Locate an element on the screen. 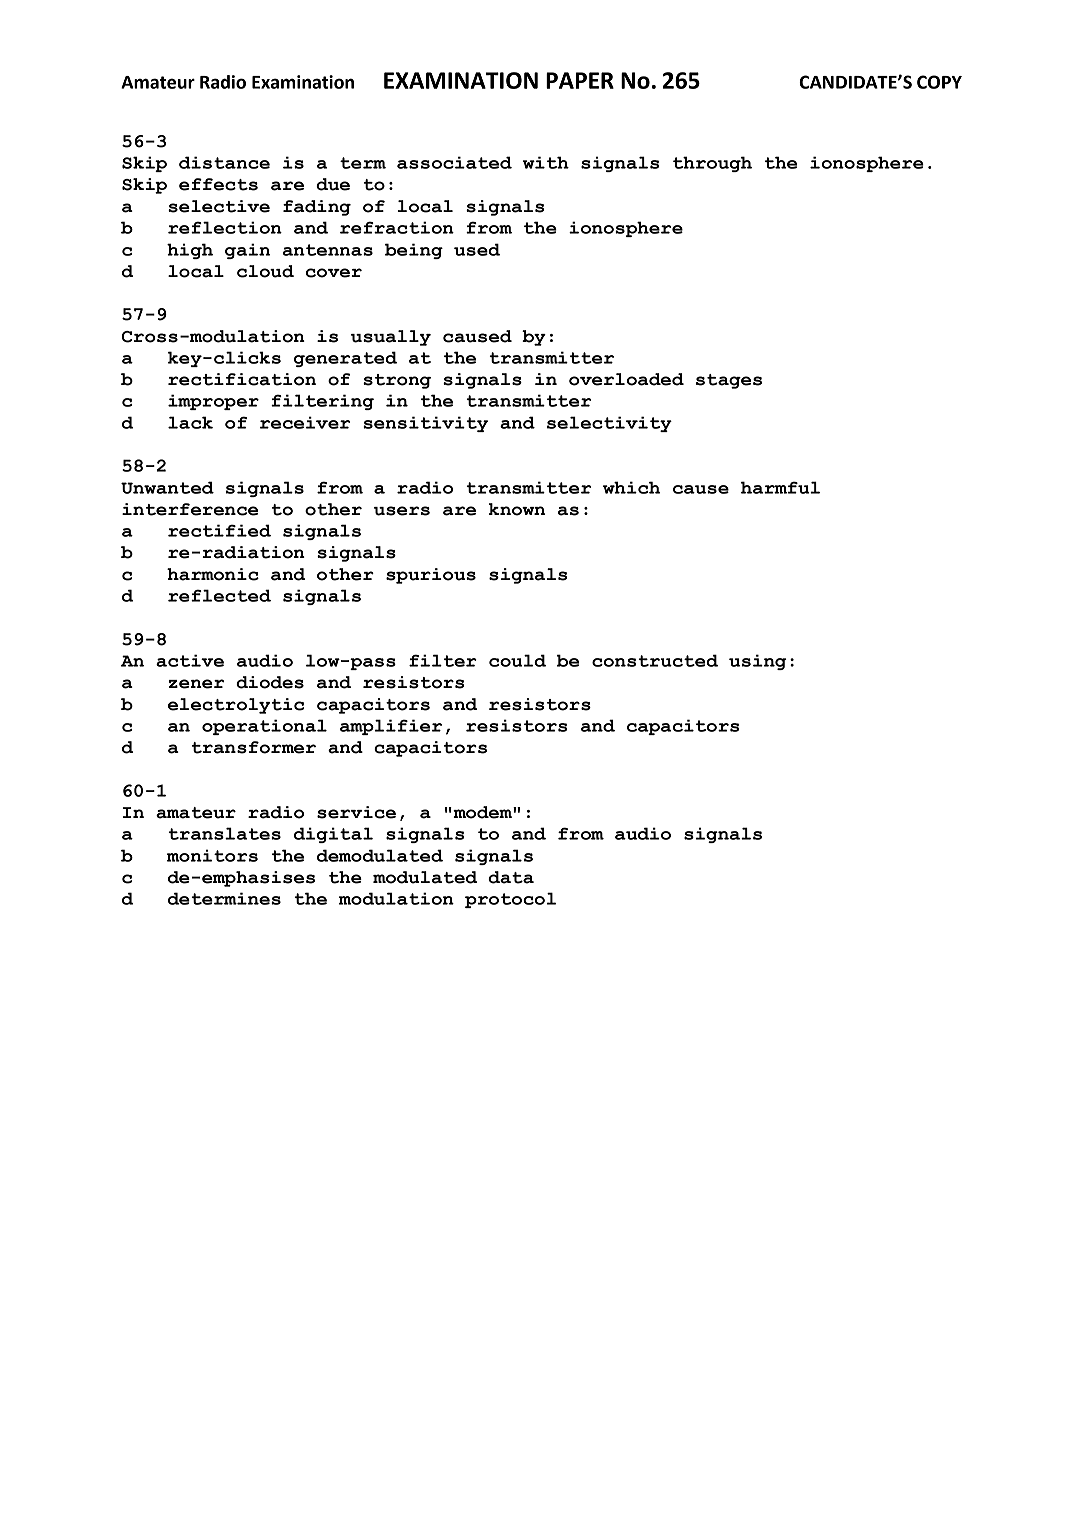  reflected is located at coordinates (219, 595).
